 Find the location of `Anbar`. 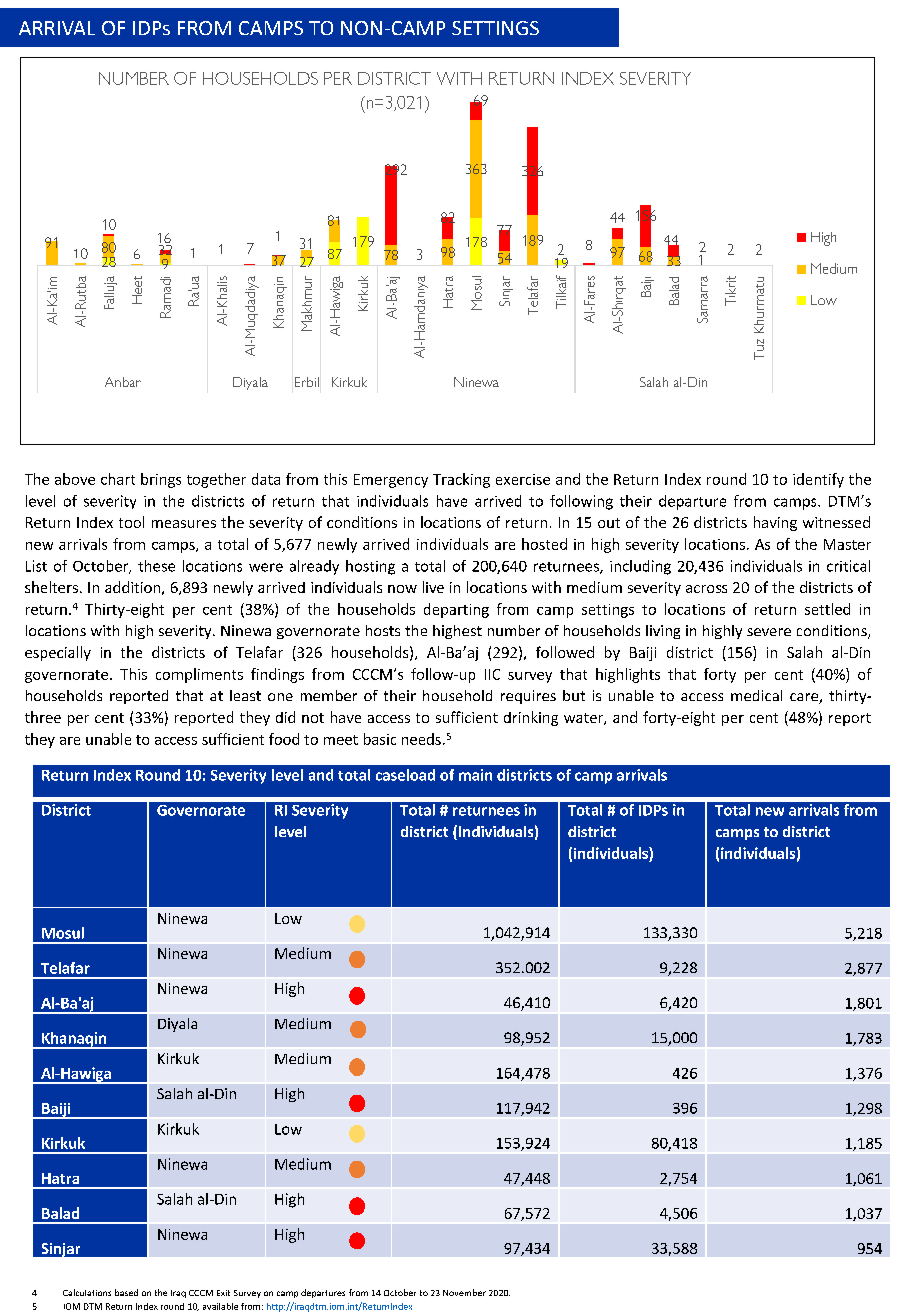

Anbar is located at coordinates (123, 382).
